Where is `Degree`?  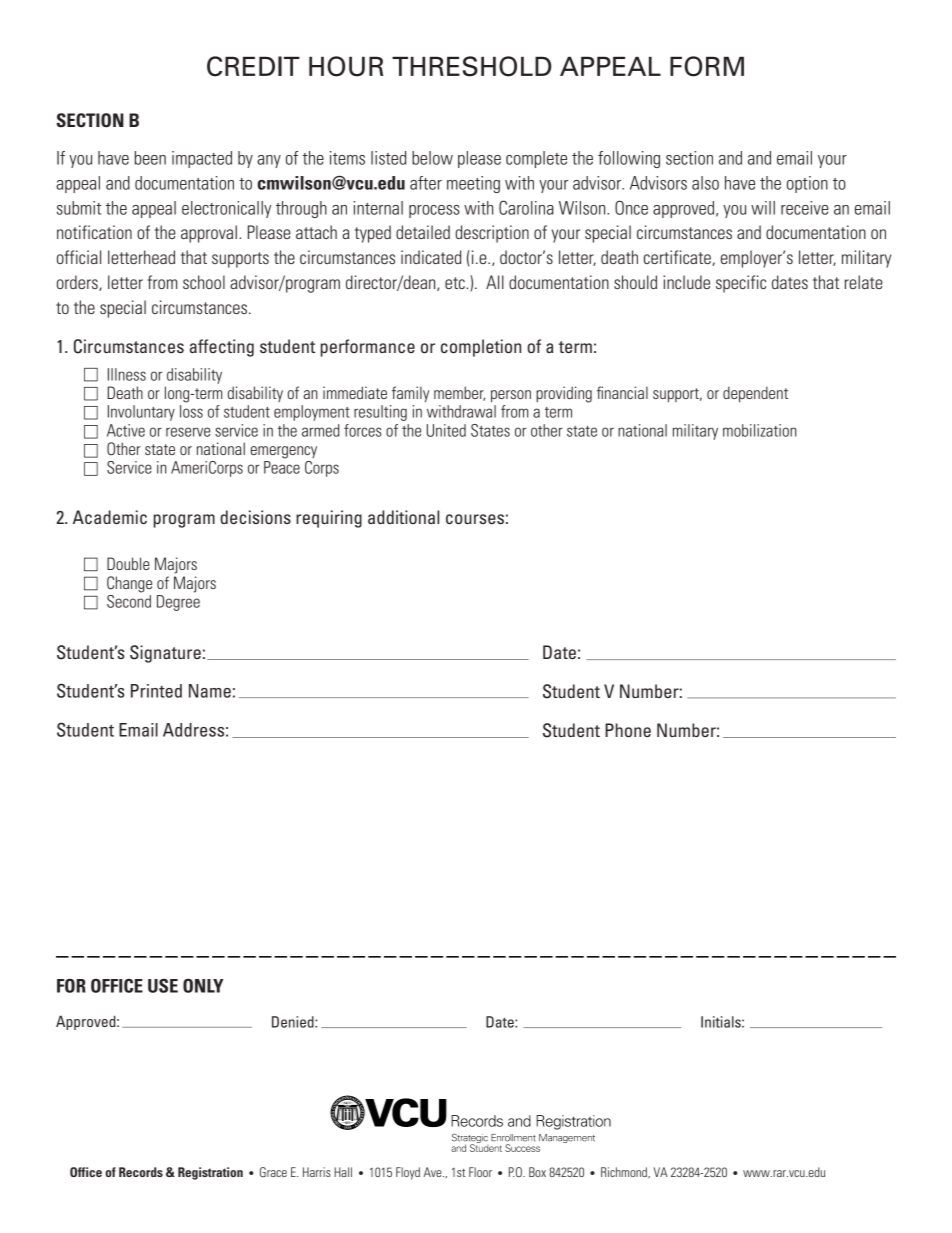 Degree is located at coordinates (178, 603).
